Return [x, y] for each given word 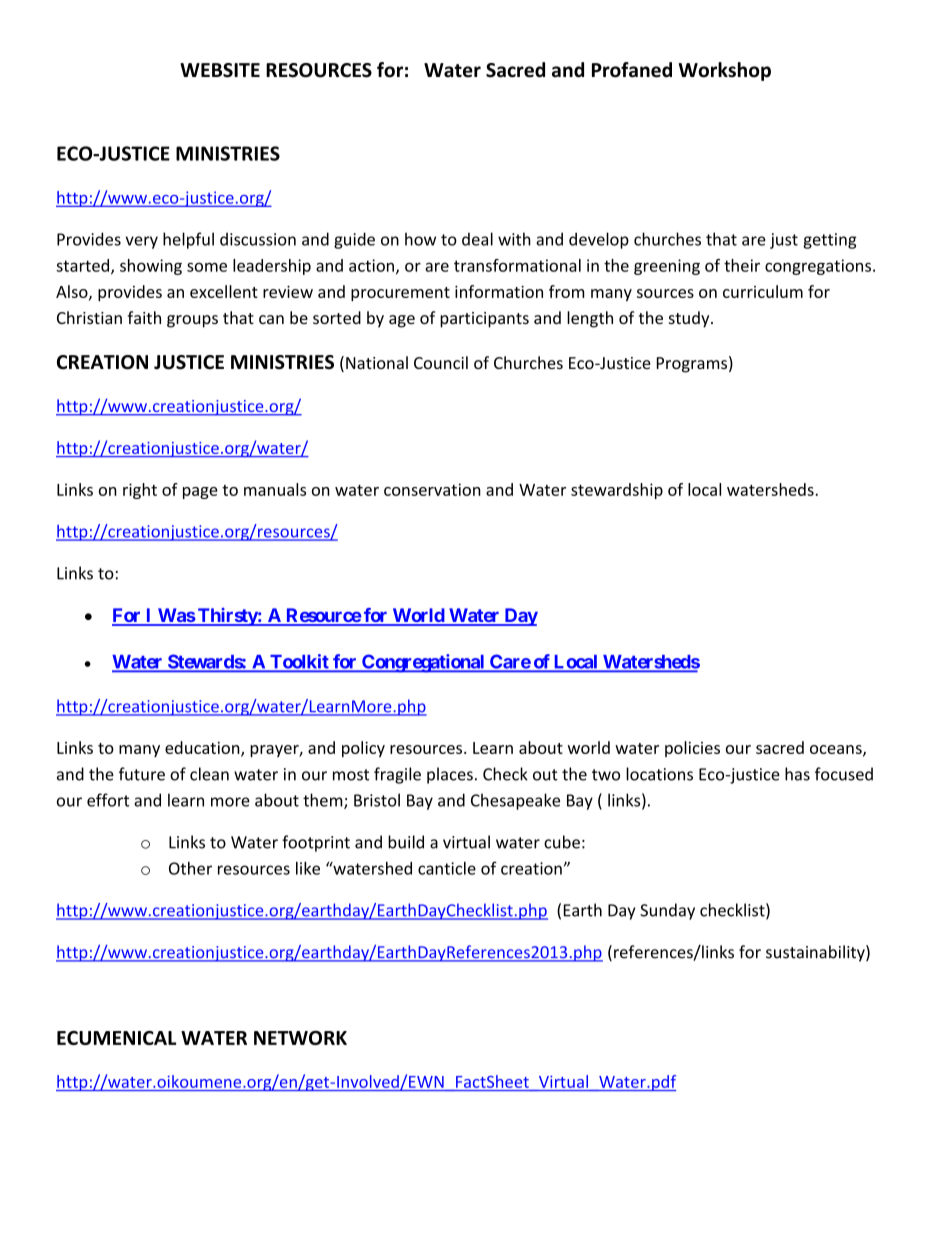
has [797, 774]
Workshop [725, 71]
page [200, 493]
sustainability [816, 953]
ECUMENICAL [116, 1038]
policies [692, 749]
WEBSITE [220, 70]
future [142, 774]
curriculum [763, 291]
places [450, 775]
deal [477, 239]
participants [484, 320]
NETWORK [300, 1038]
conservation [432, 489]
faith [144, 317]
